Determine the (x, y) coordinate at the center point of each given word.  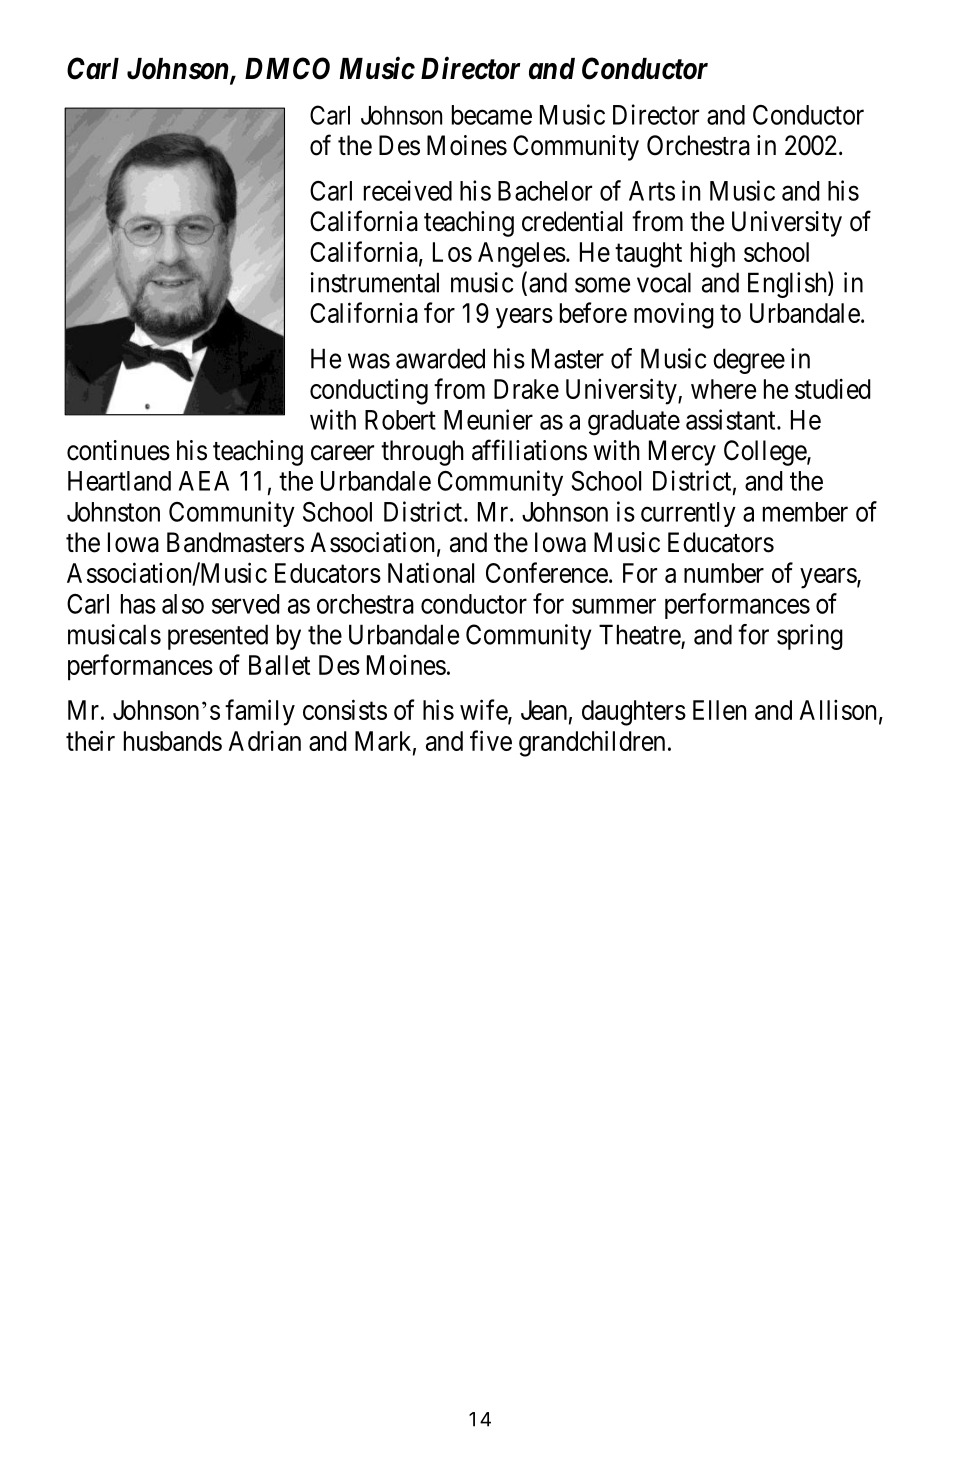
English (788, 285)
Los (452, 252)
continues (118, 450)
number (724, 573)
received (408, 190)
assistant (732, 419)
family (260, 712)
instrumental (374, 282)
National (431, 572)
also (183, 604)
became (492, 115)
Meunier (488, 419)
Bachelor (545, 191)
